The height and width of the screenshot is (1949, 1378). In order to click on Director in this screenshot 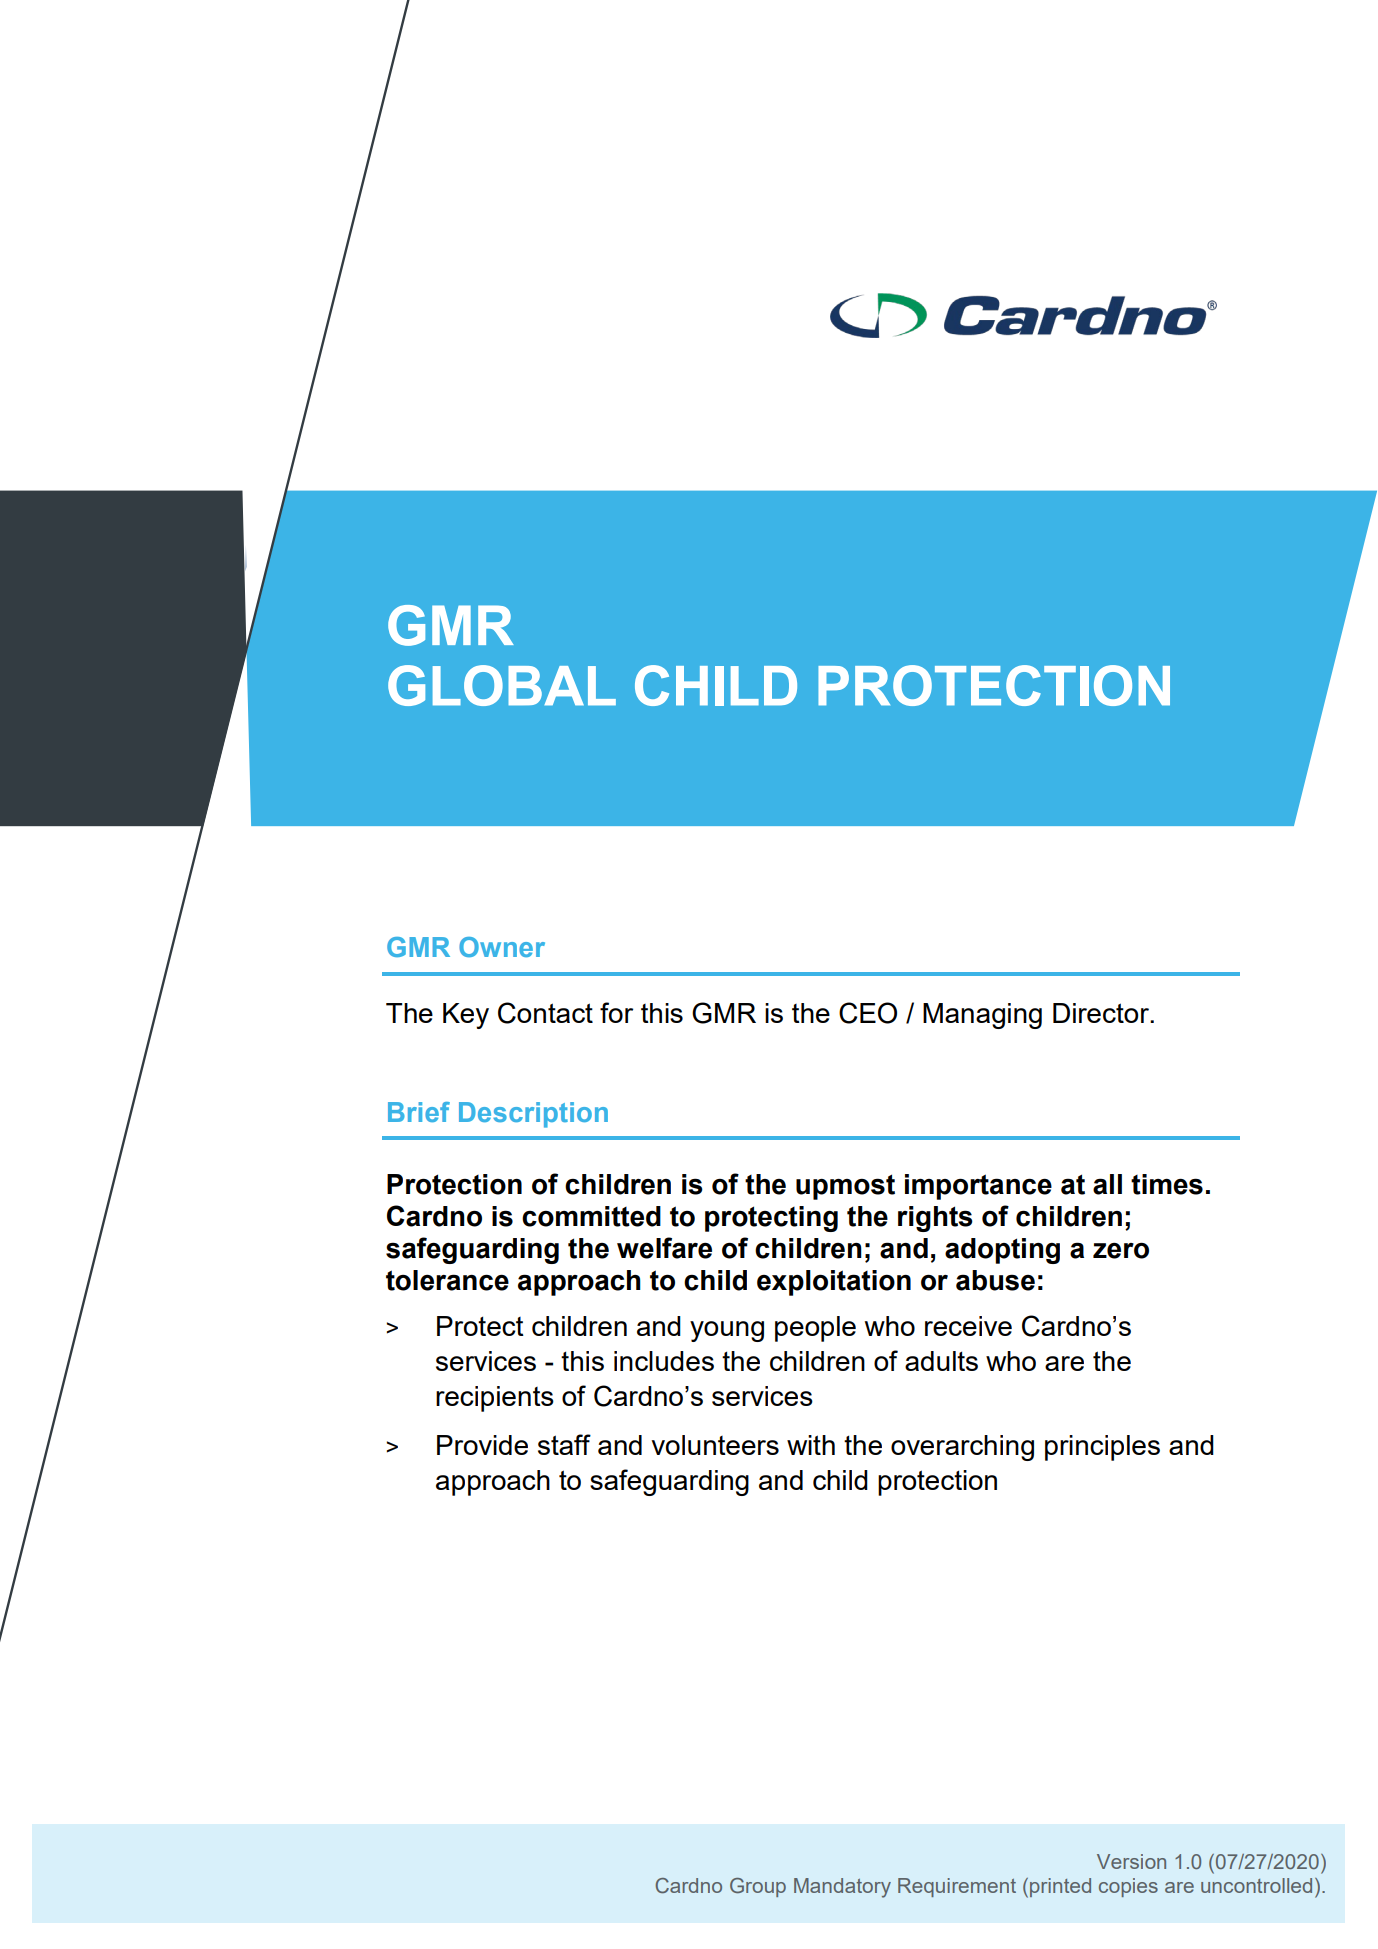, I will do `click(1102, 1013)`.
